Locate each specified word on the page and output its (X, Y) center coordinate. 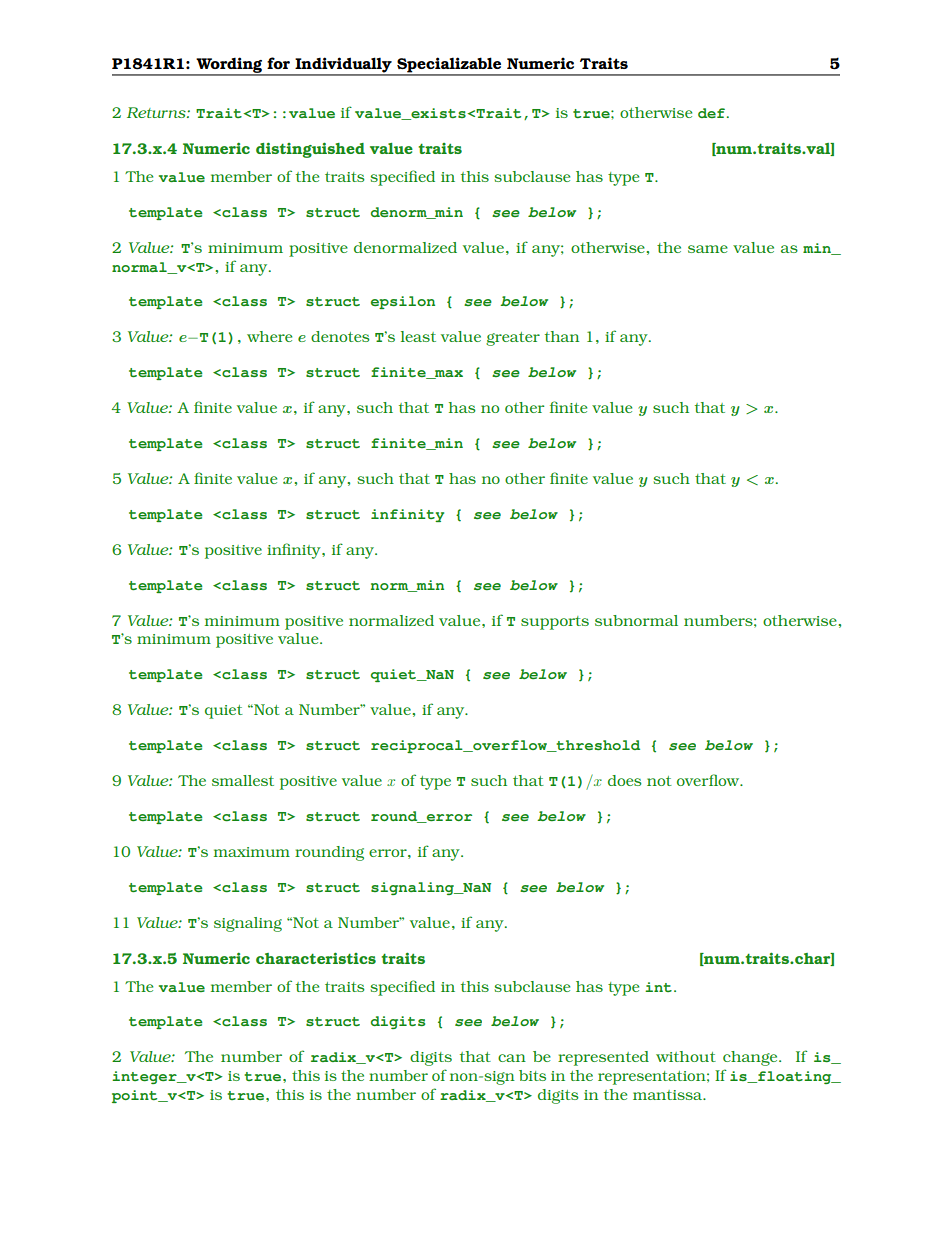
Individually (343, 66)
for (278, 63)
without (686, 1056)
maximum (252, 852)
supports (555, 623)
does (625, 780)
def (713, 113)
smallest (243, 780)
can (512, 1058)
